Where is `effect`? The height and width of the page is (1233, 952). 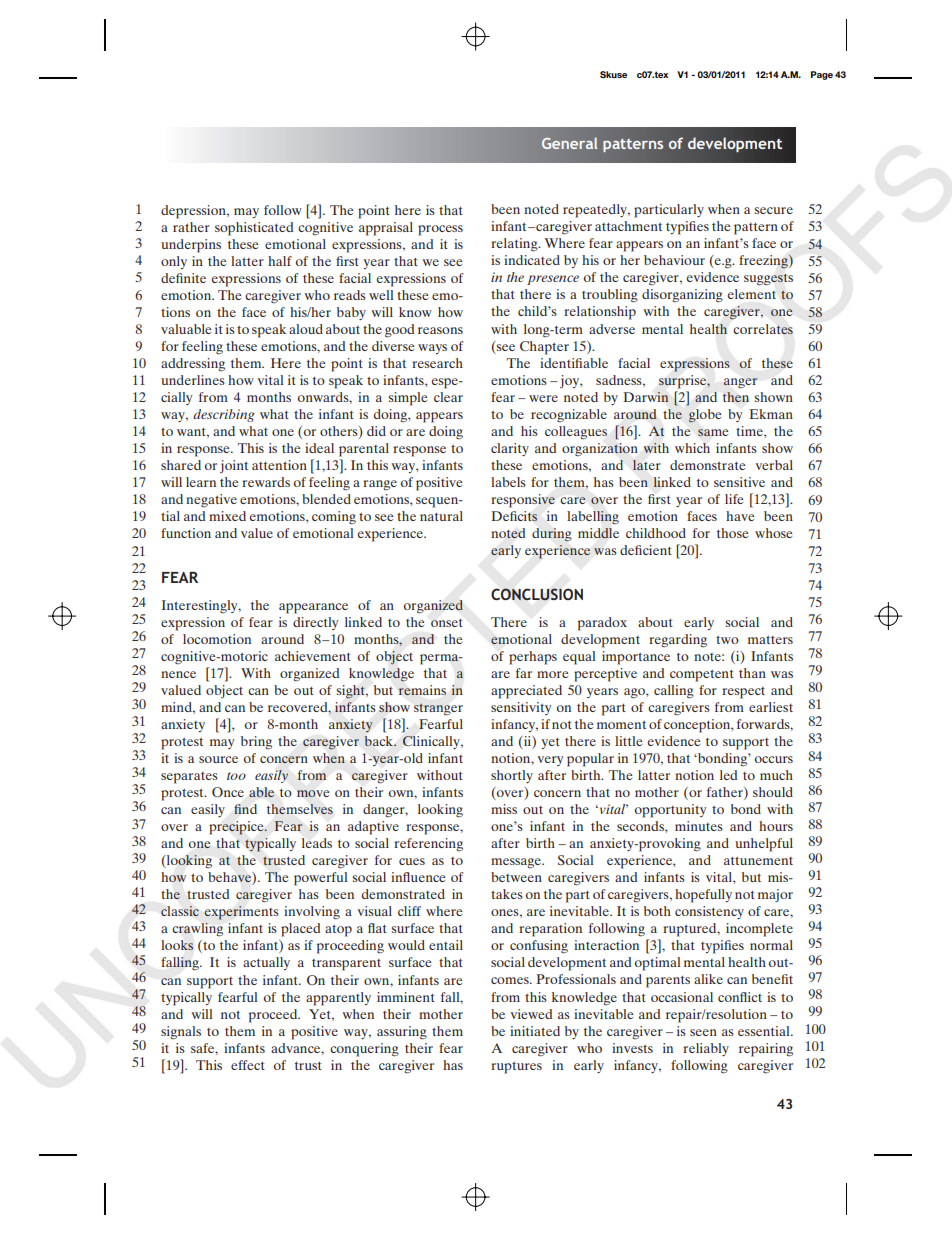
effect is located at coordinates (248, 1065).
